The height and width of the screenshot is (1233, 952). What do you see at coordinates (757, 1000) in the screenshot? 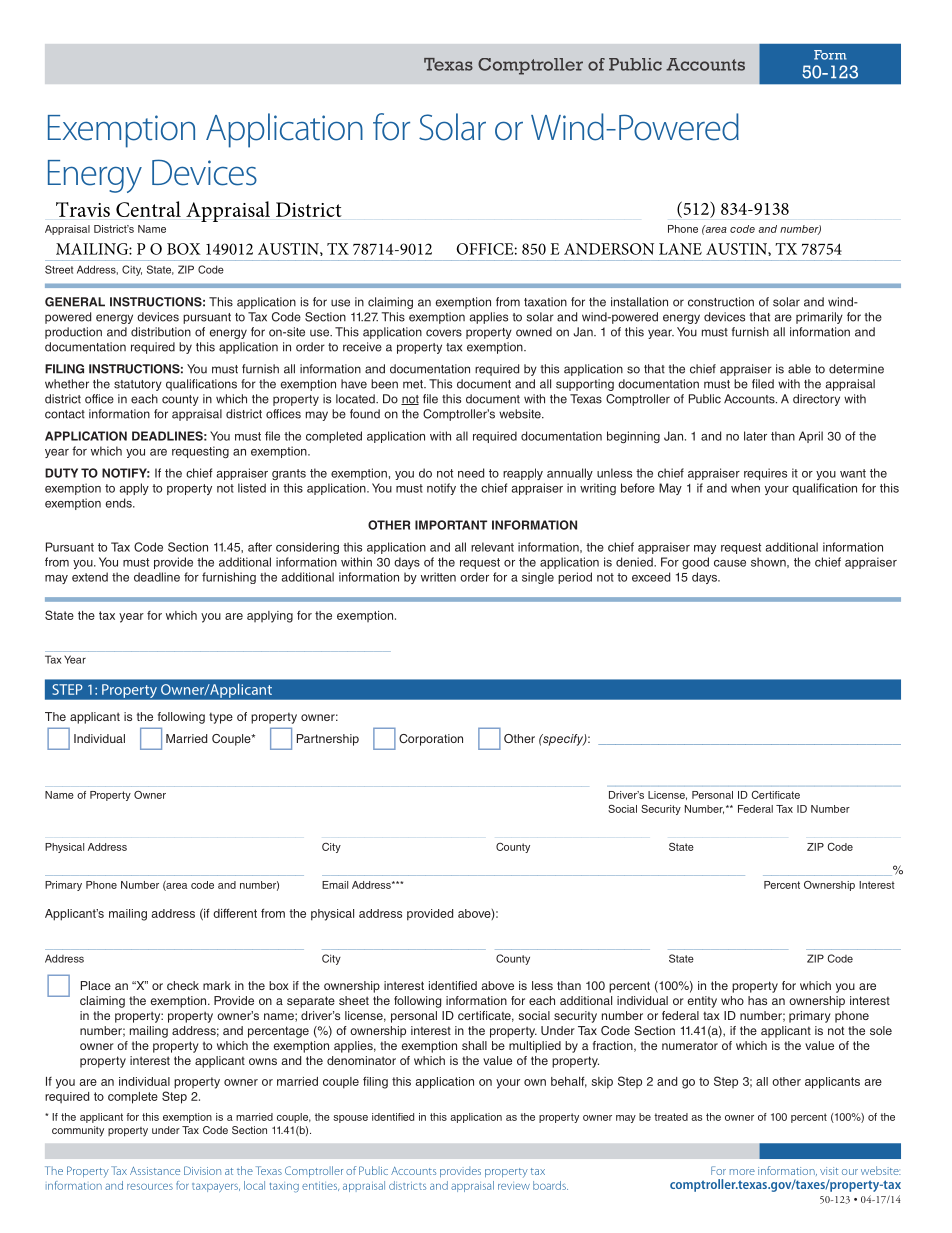
I see `has` at bounding box center [757, 1000].
